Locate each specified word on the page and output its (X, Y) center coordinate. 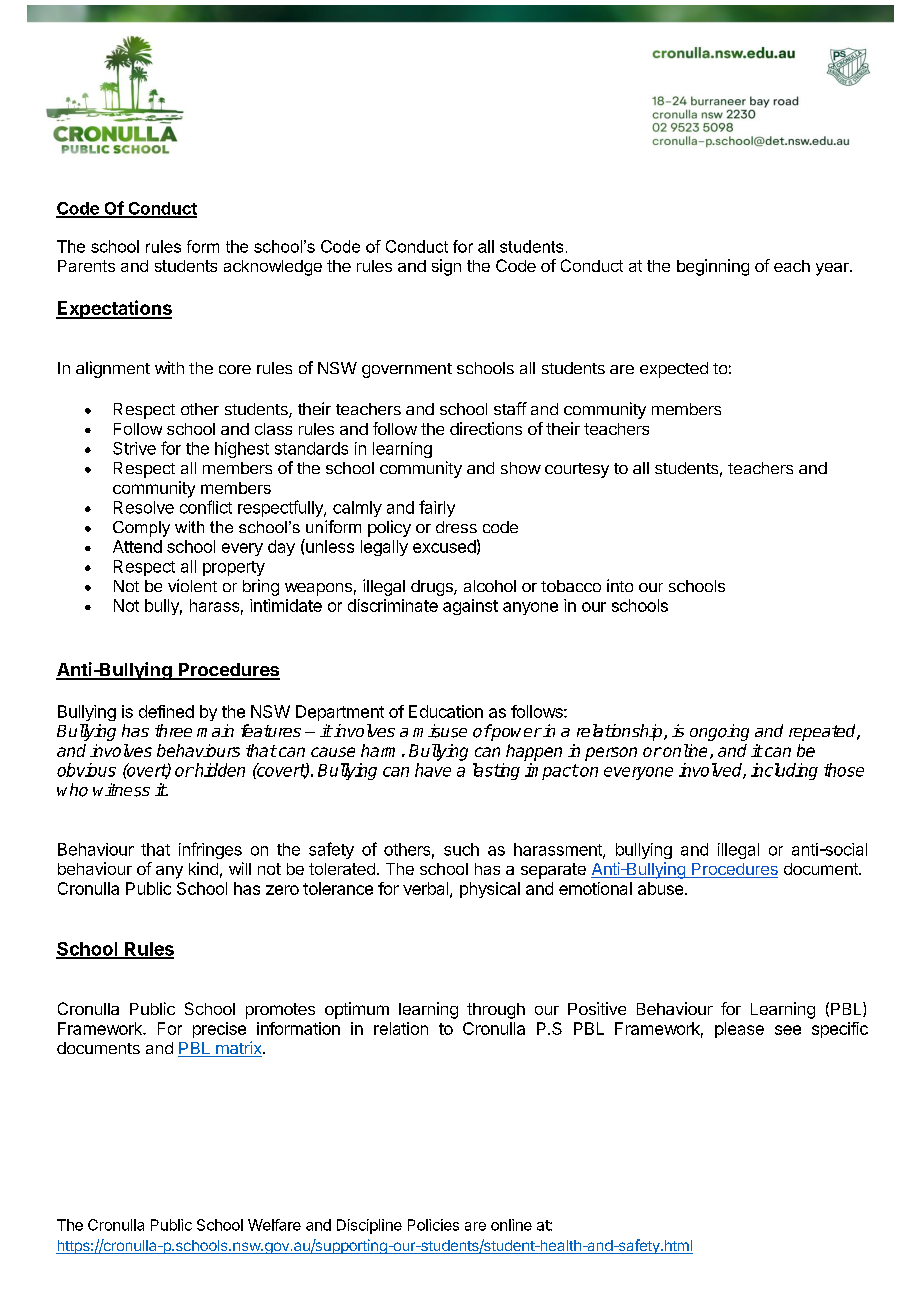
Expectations (114, 309)
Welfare (274, 1225)
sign (446, 267)
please (739, 1030)
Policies (433, 1225)
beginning (713, 267)
